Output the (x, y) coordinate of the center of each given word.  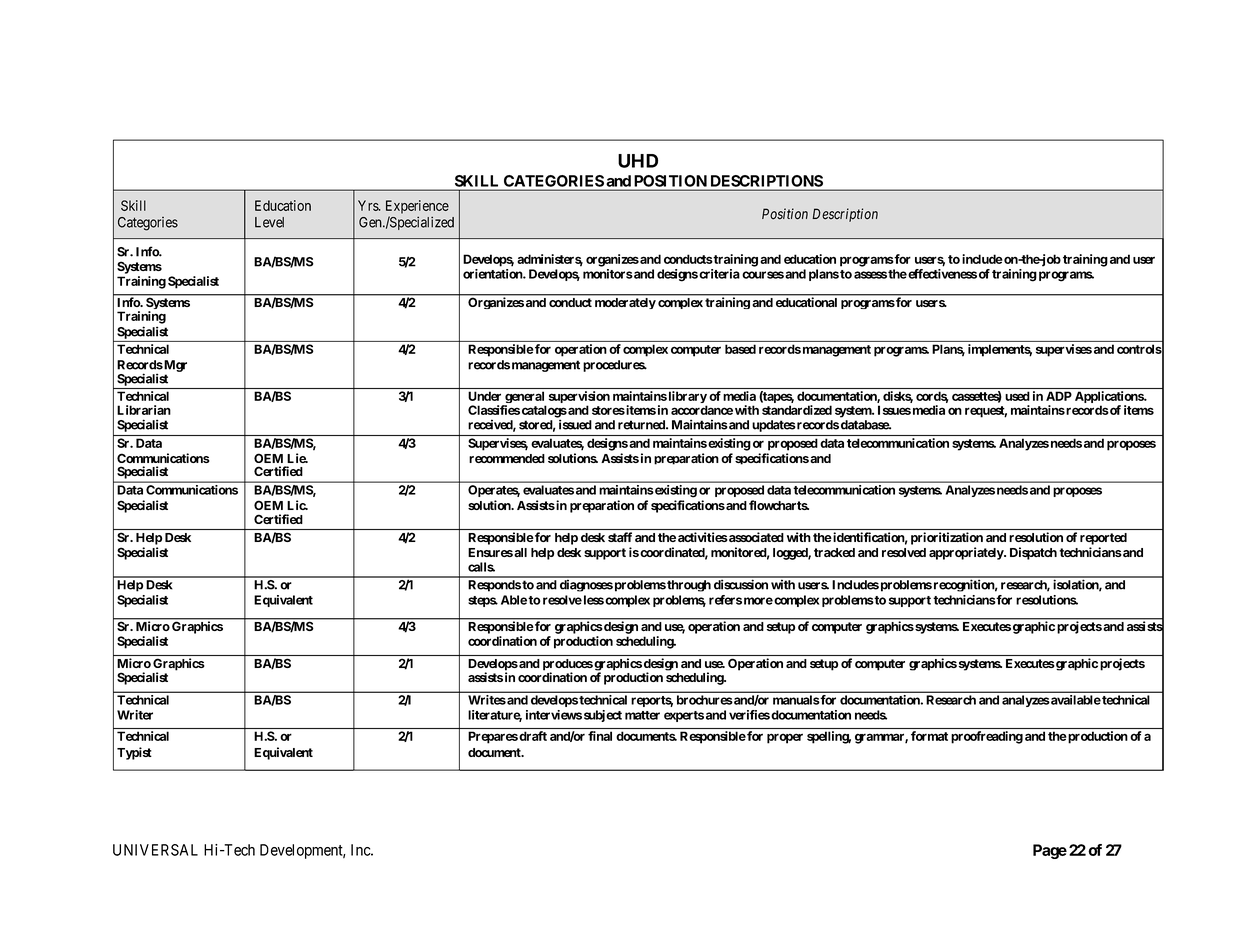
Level (269, 222)
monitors (608, 274)
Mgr (174, 366)
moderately (625, 303)
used (1017, 396)
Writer (135, 715)
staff (620, 537)
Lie (297, 458)
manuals (796, 700)
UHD (638, 161)
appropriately (967, 553)
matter (642, 715)
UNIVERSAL (155, 850)
